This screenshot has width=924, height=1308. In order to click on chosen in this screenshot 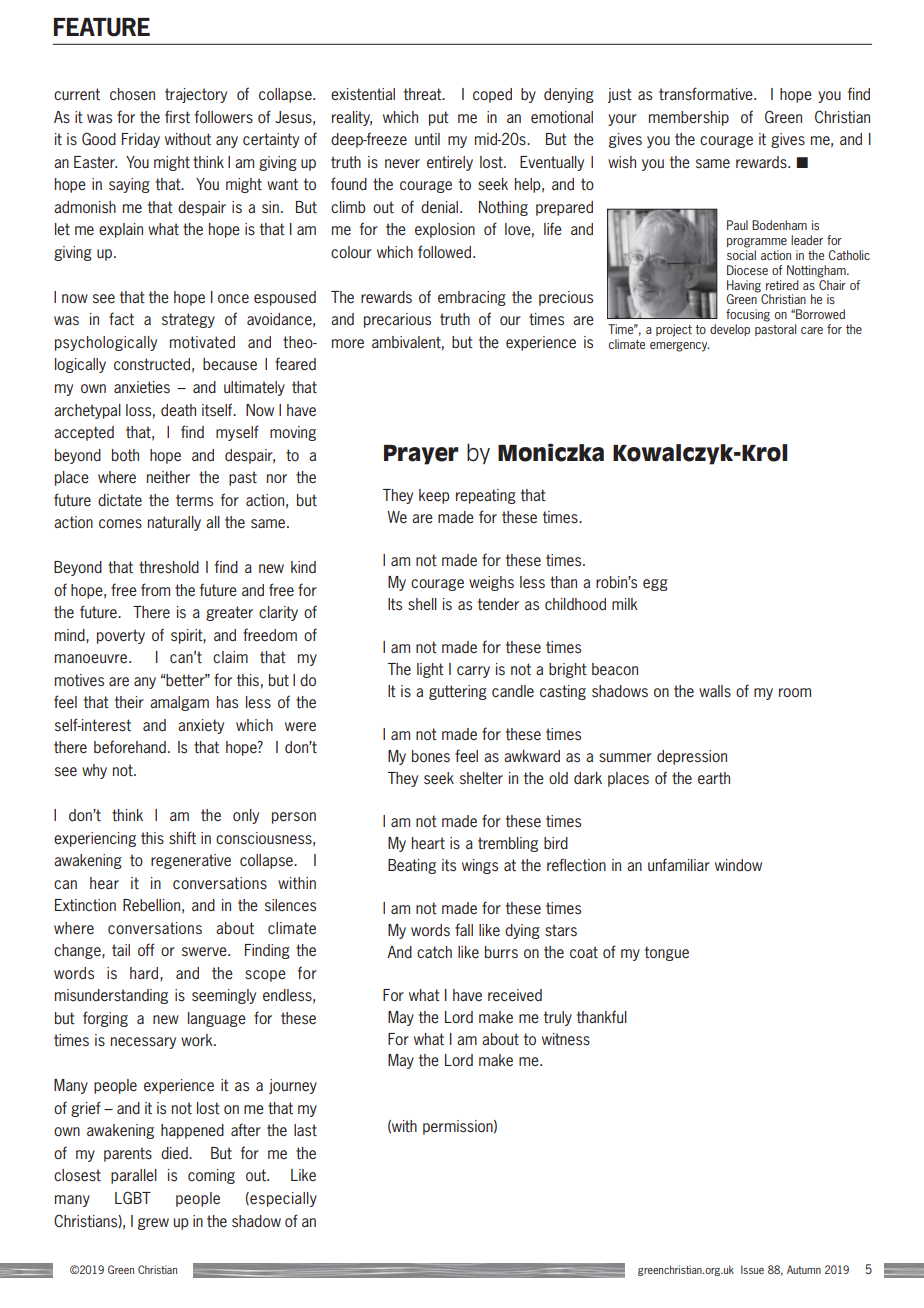, I will do `click(132, 94)`.
